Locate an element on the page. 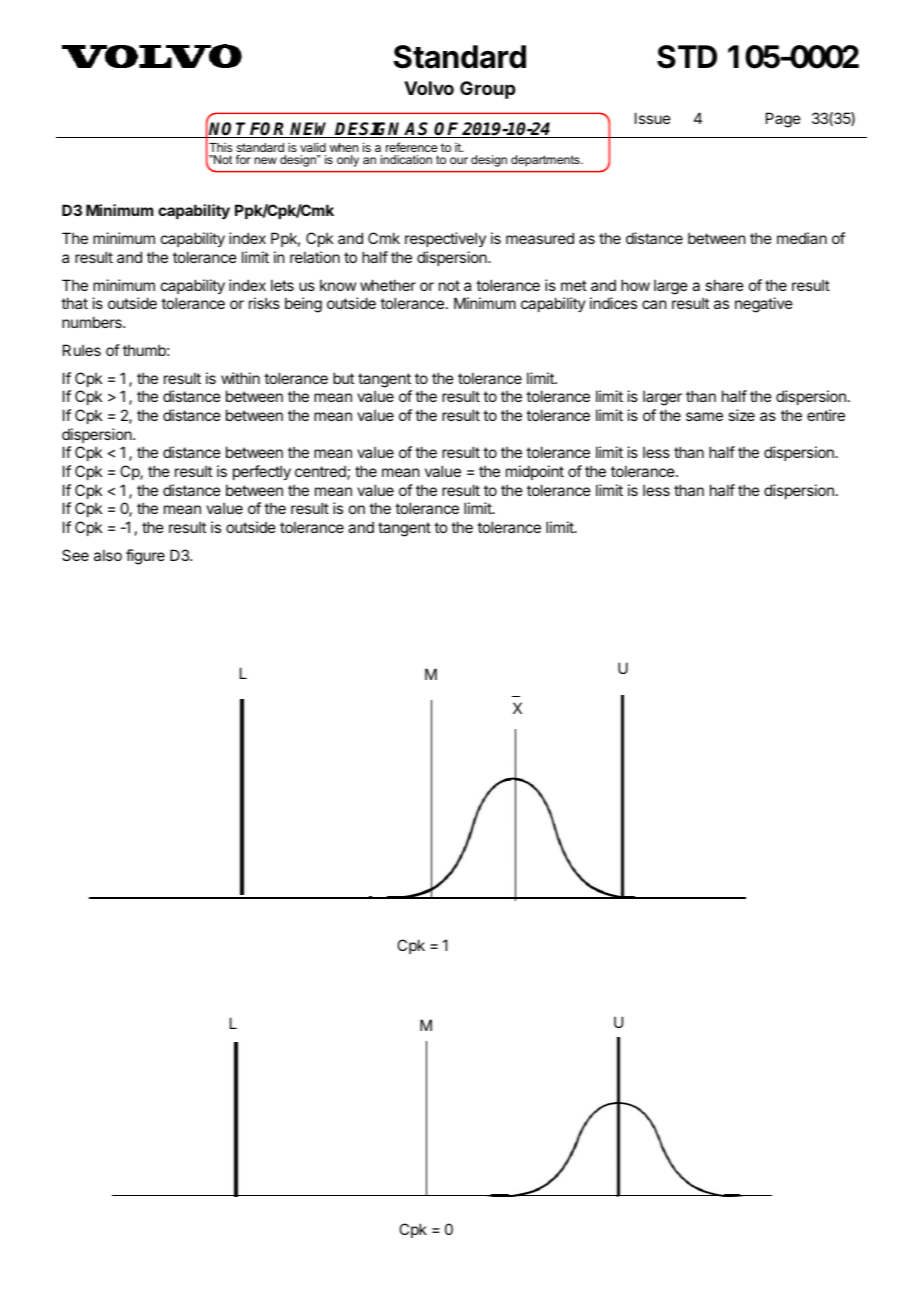  Group is located at coordinates (487, 90).
